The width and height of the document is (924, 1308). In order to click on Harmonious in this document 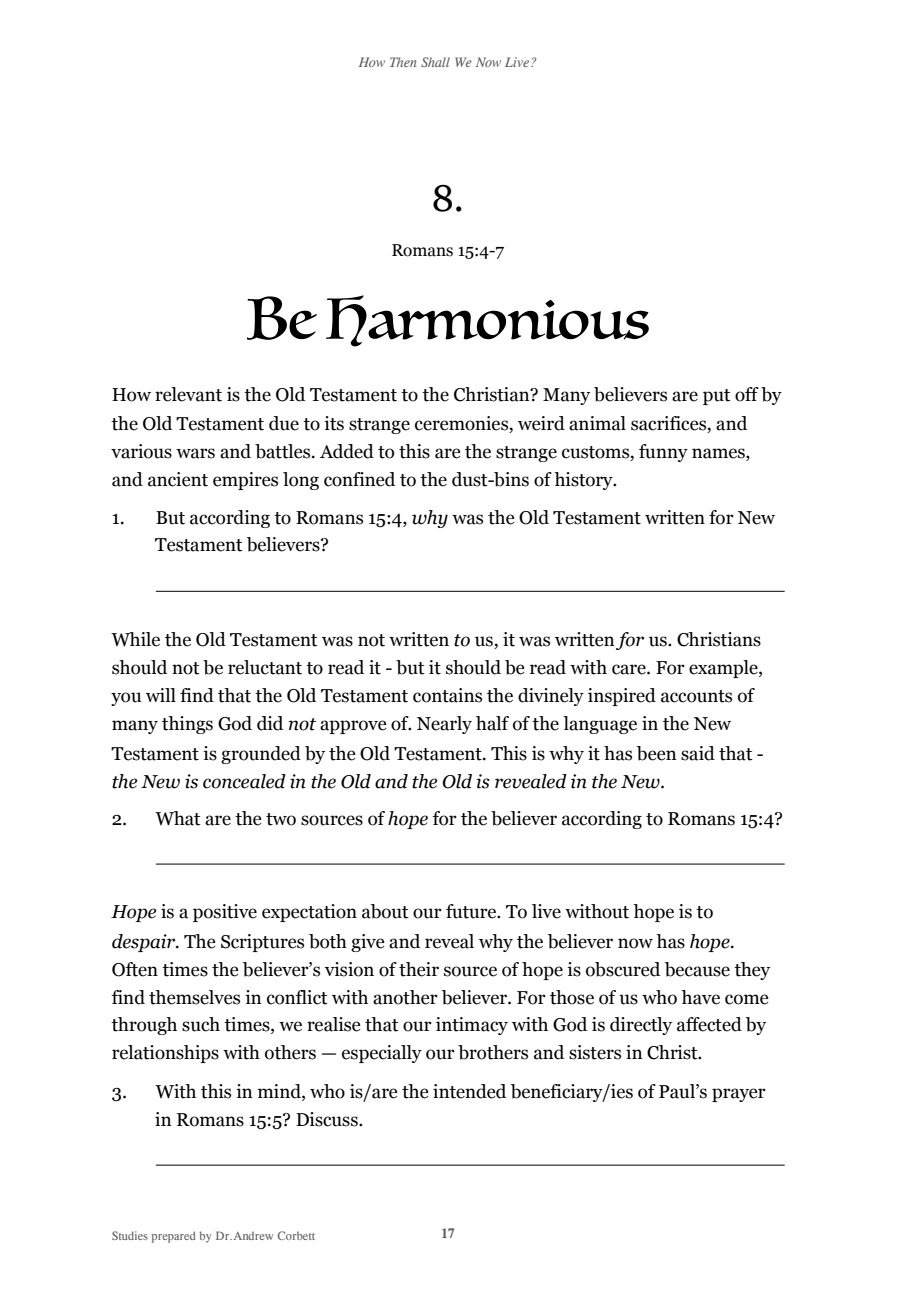, I will do `click(487, 321)`.
